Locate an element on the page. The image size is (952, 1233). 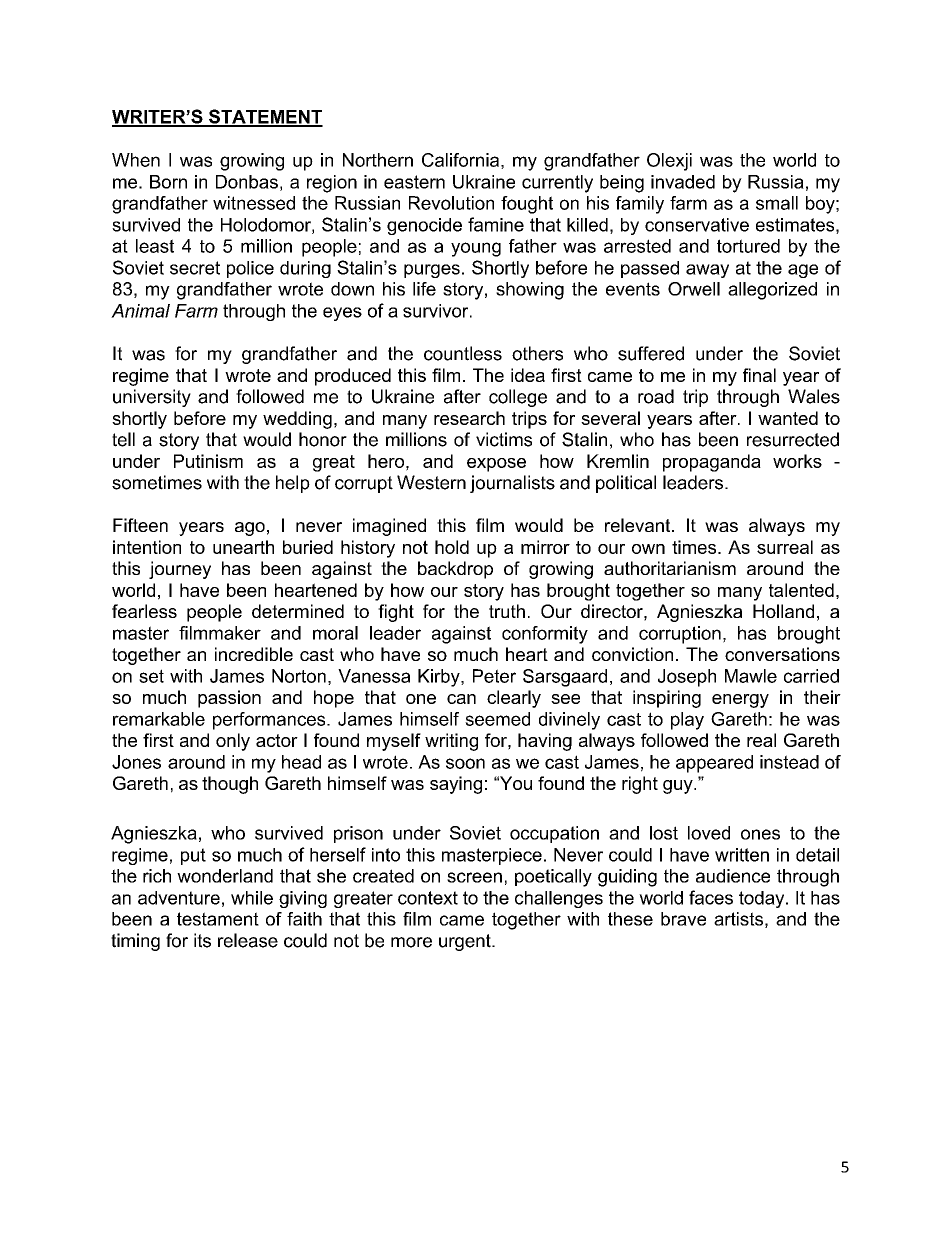
eastern is located at coordinates (414, 182).
